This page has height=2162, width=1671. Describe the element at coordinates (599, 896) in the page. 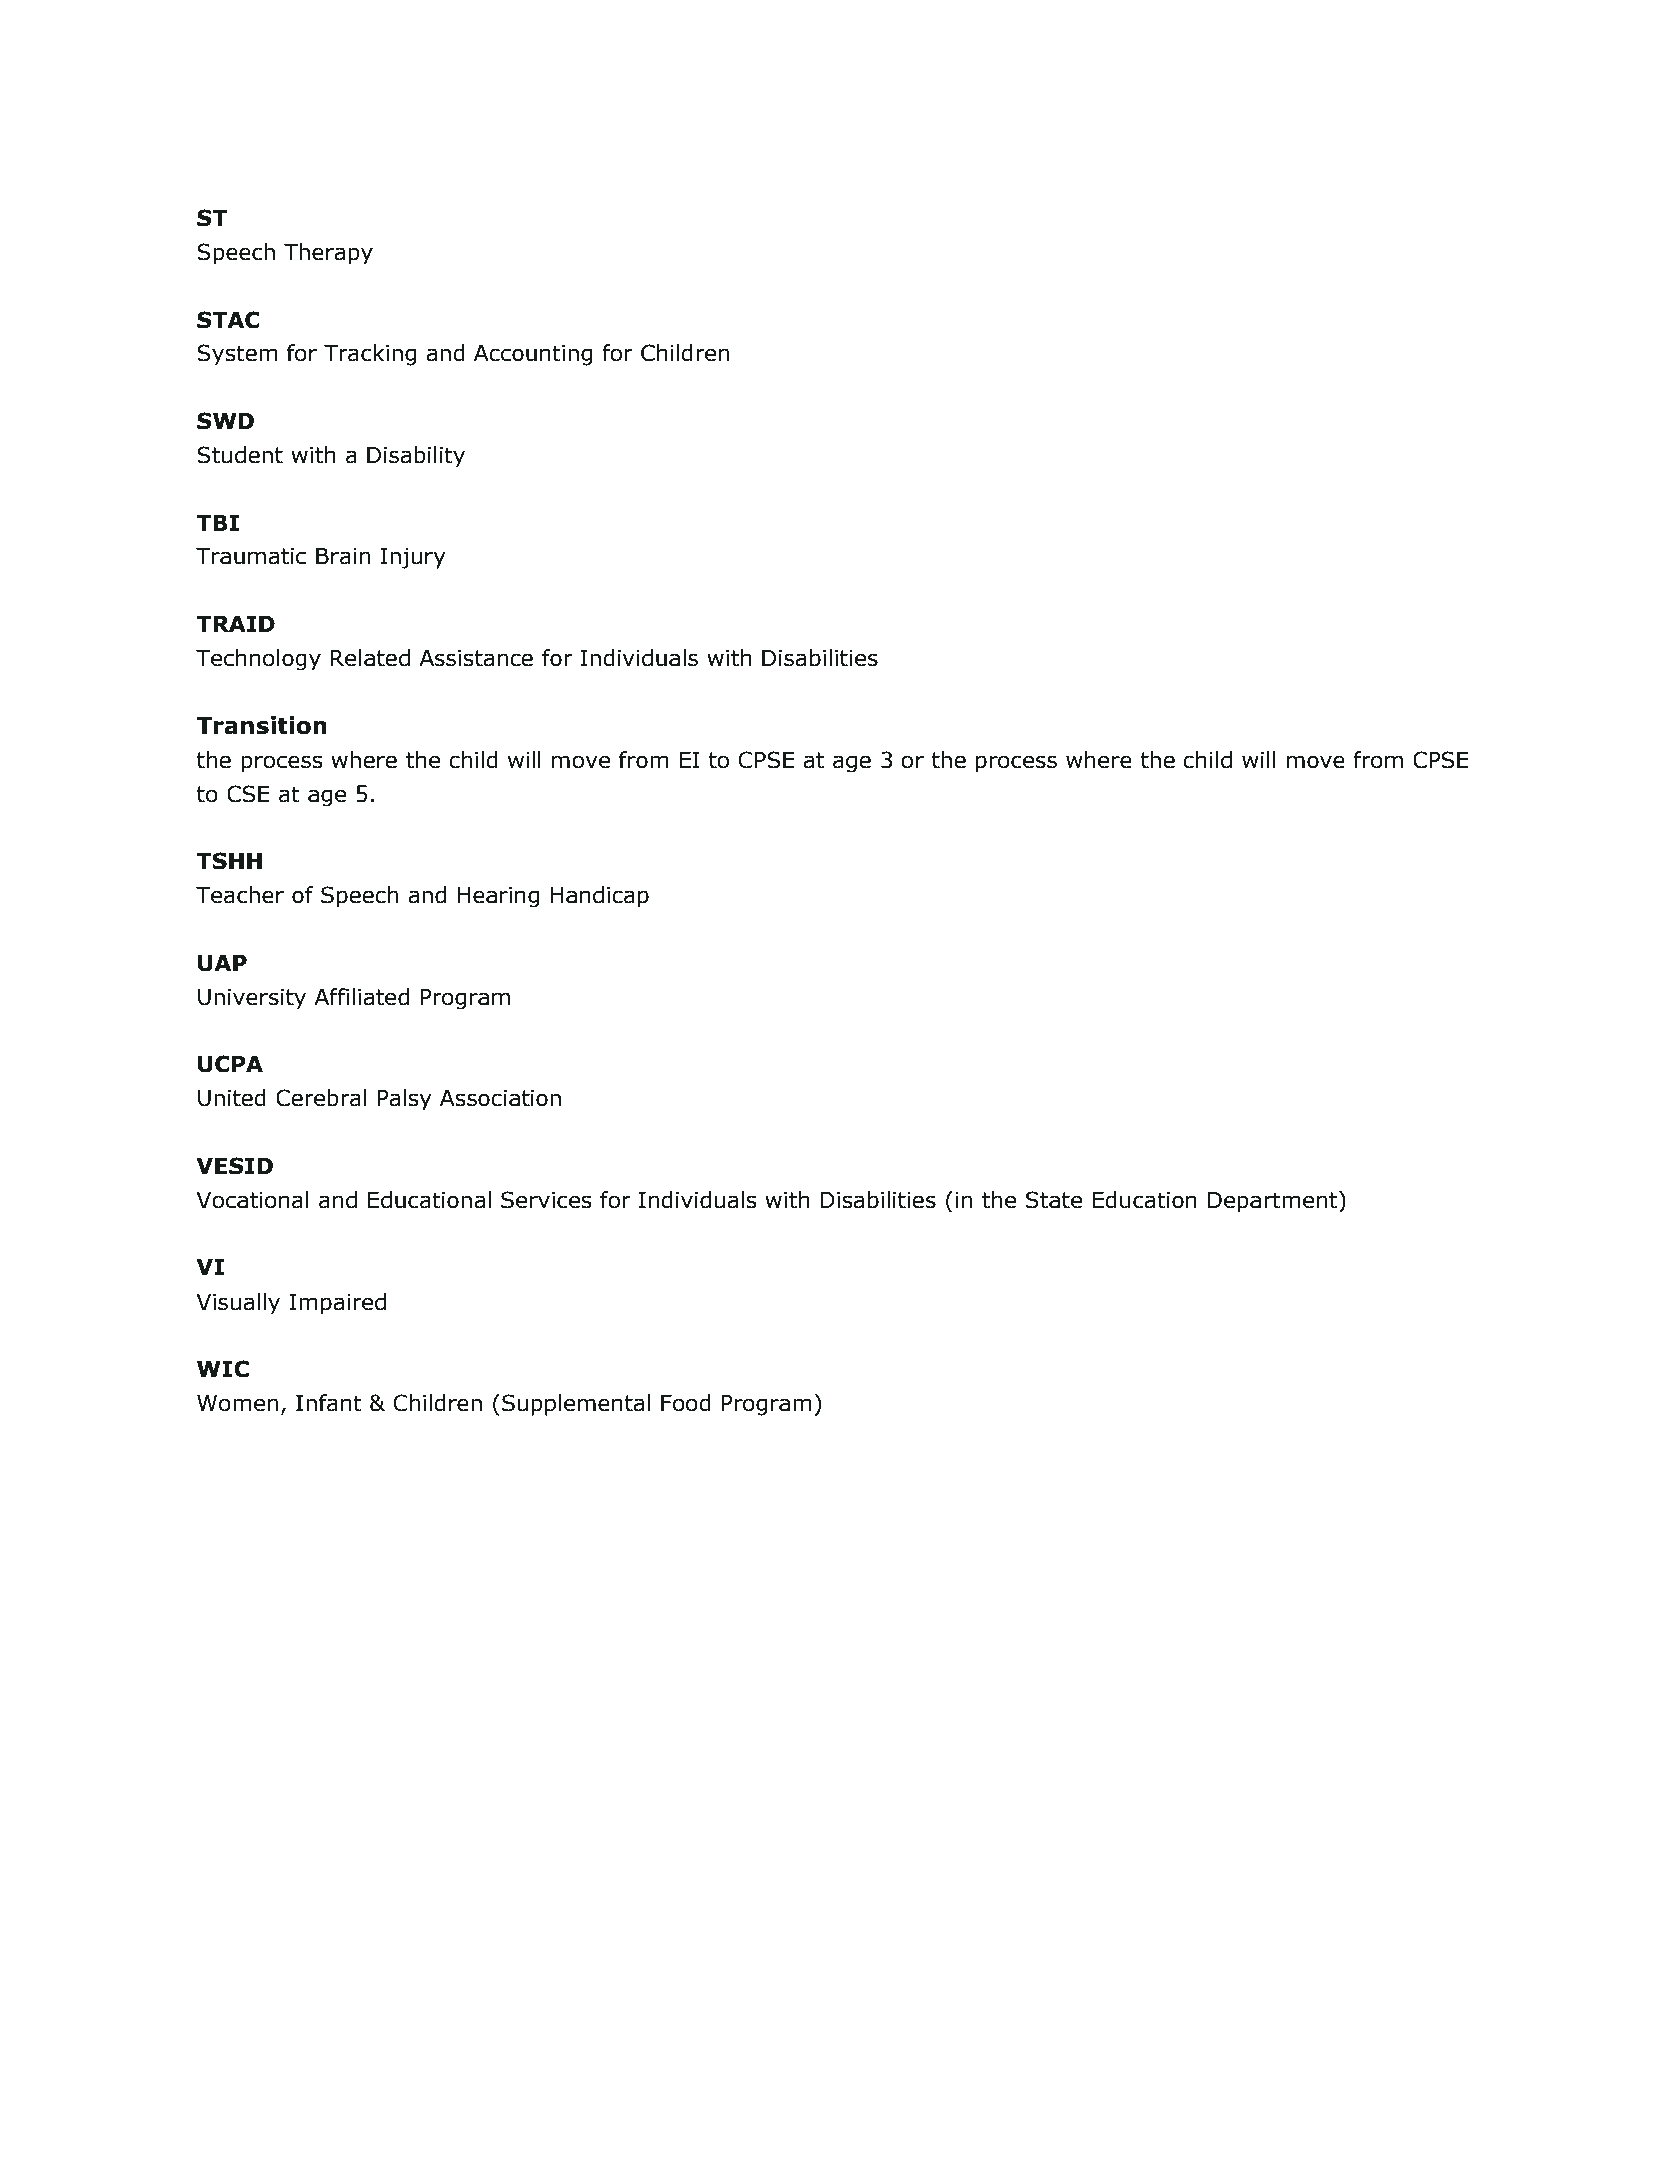

I see `Handicap` at that location.
